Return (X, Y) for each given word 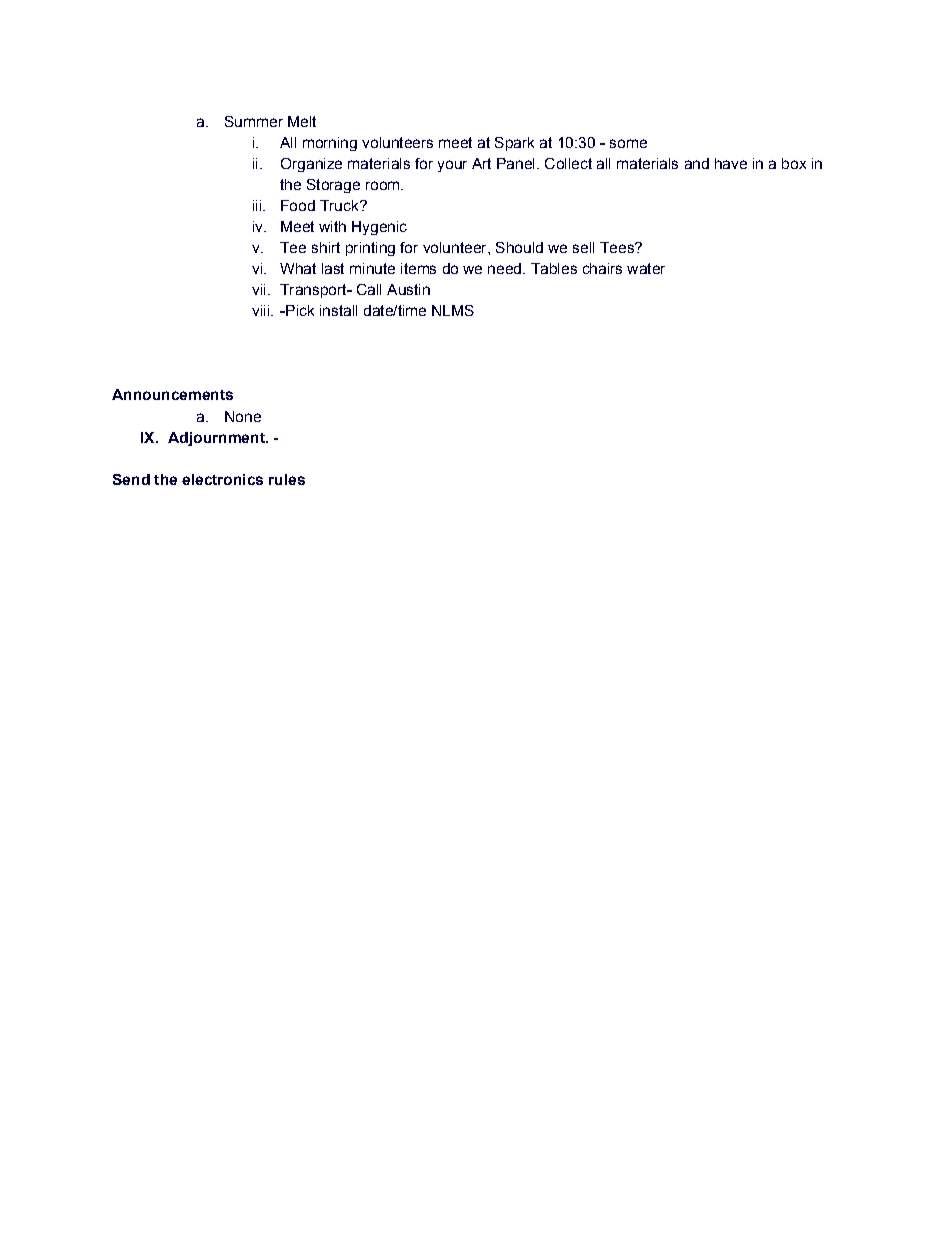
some (628, 143)
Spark (514, 144)
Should (519, 247)
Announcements (172, 394)
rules (287, 479)
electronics (222, 479)
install (338, 310)
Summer (254, 121)
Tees (618, 247)
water (646, 268)
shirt (326, 247)
